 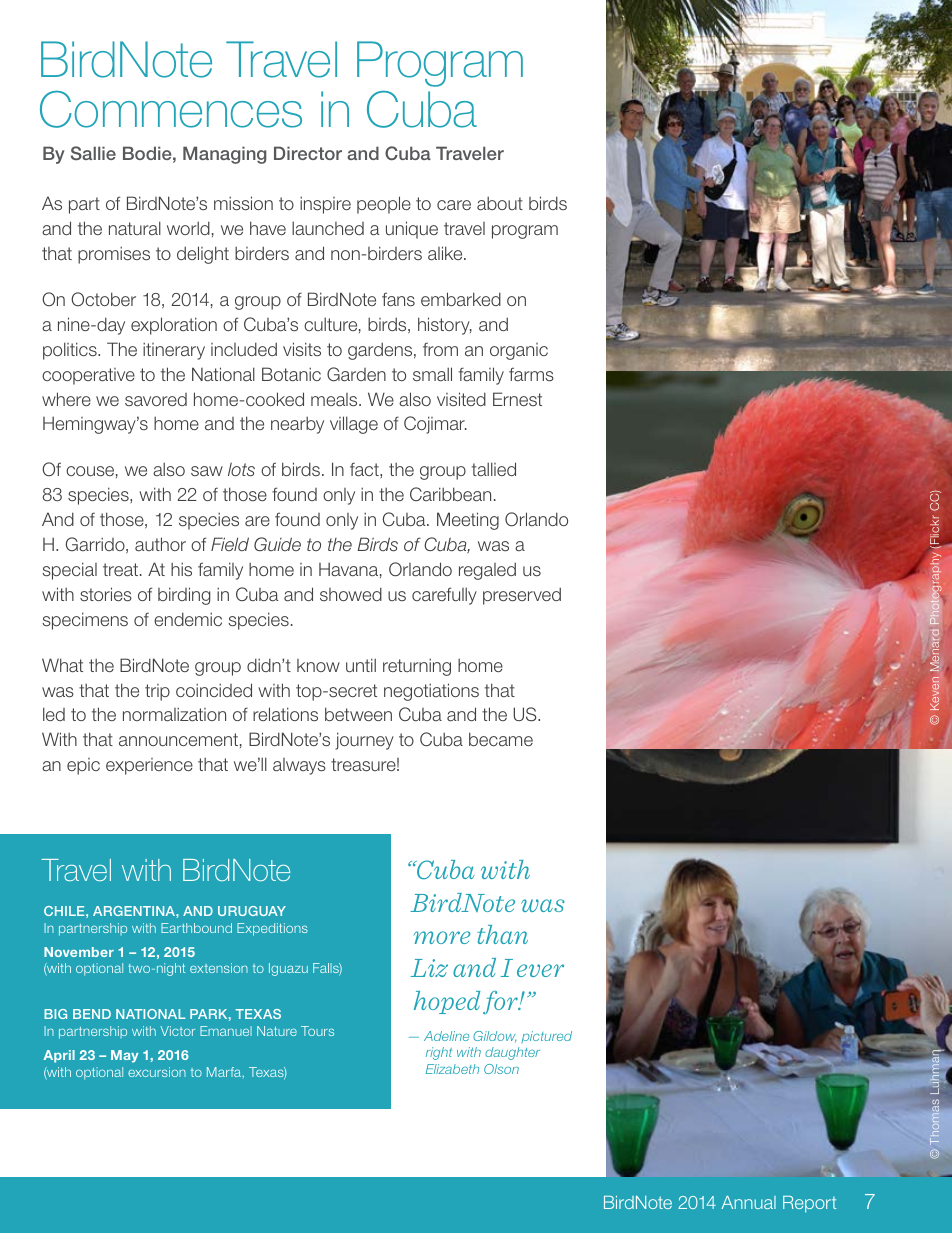 What do you see at coordinates (384, 205) in the page?
I see `people` at bounding box center [384, 205].
